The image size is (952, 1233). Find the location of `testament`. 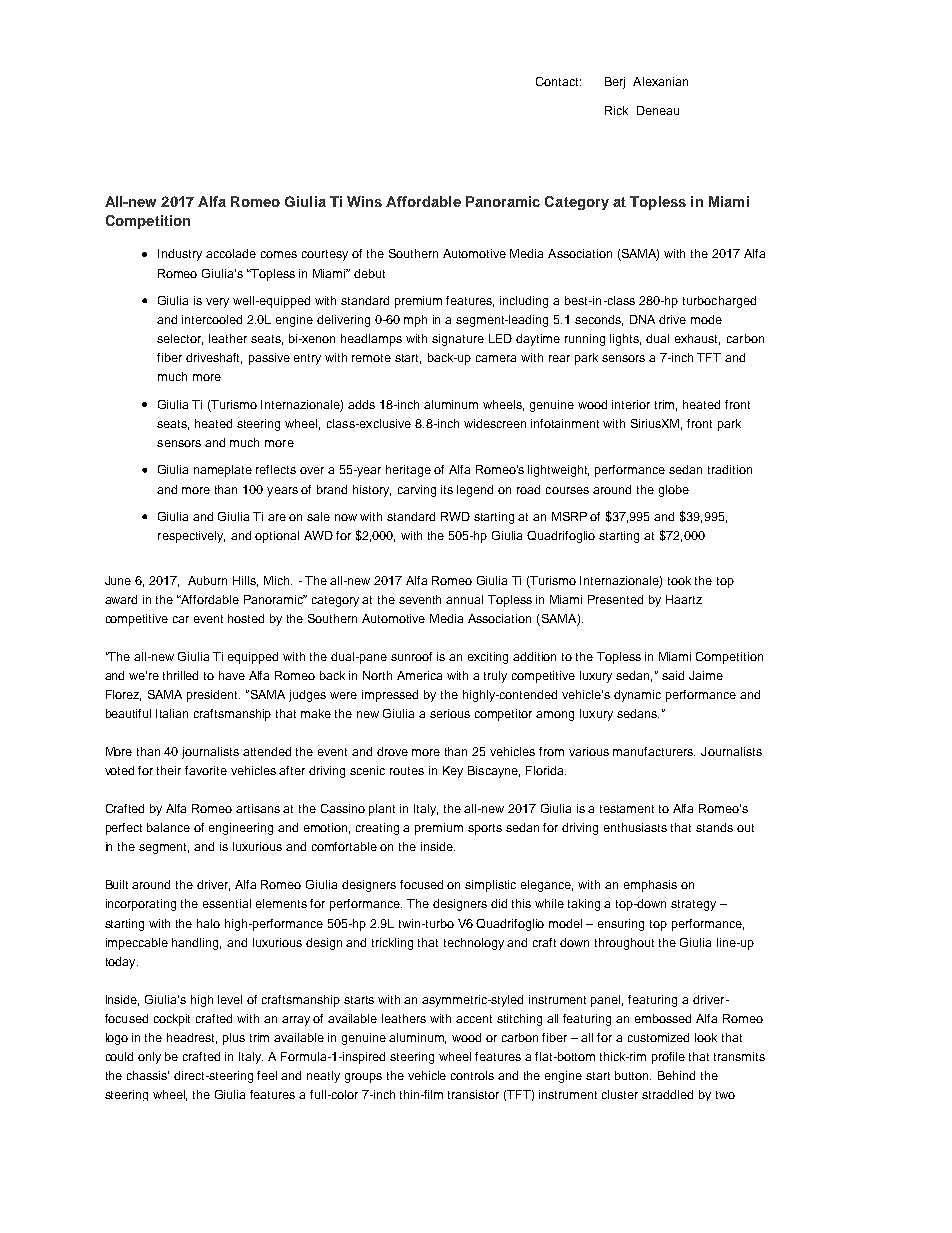

testament is located at coordinates (627, 809).
